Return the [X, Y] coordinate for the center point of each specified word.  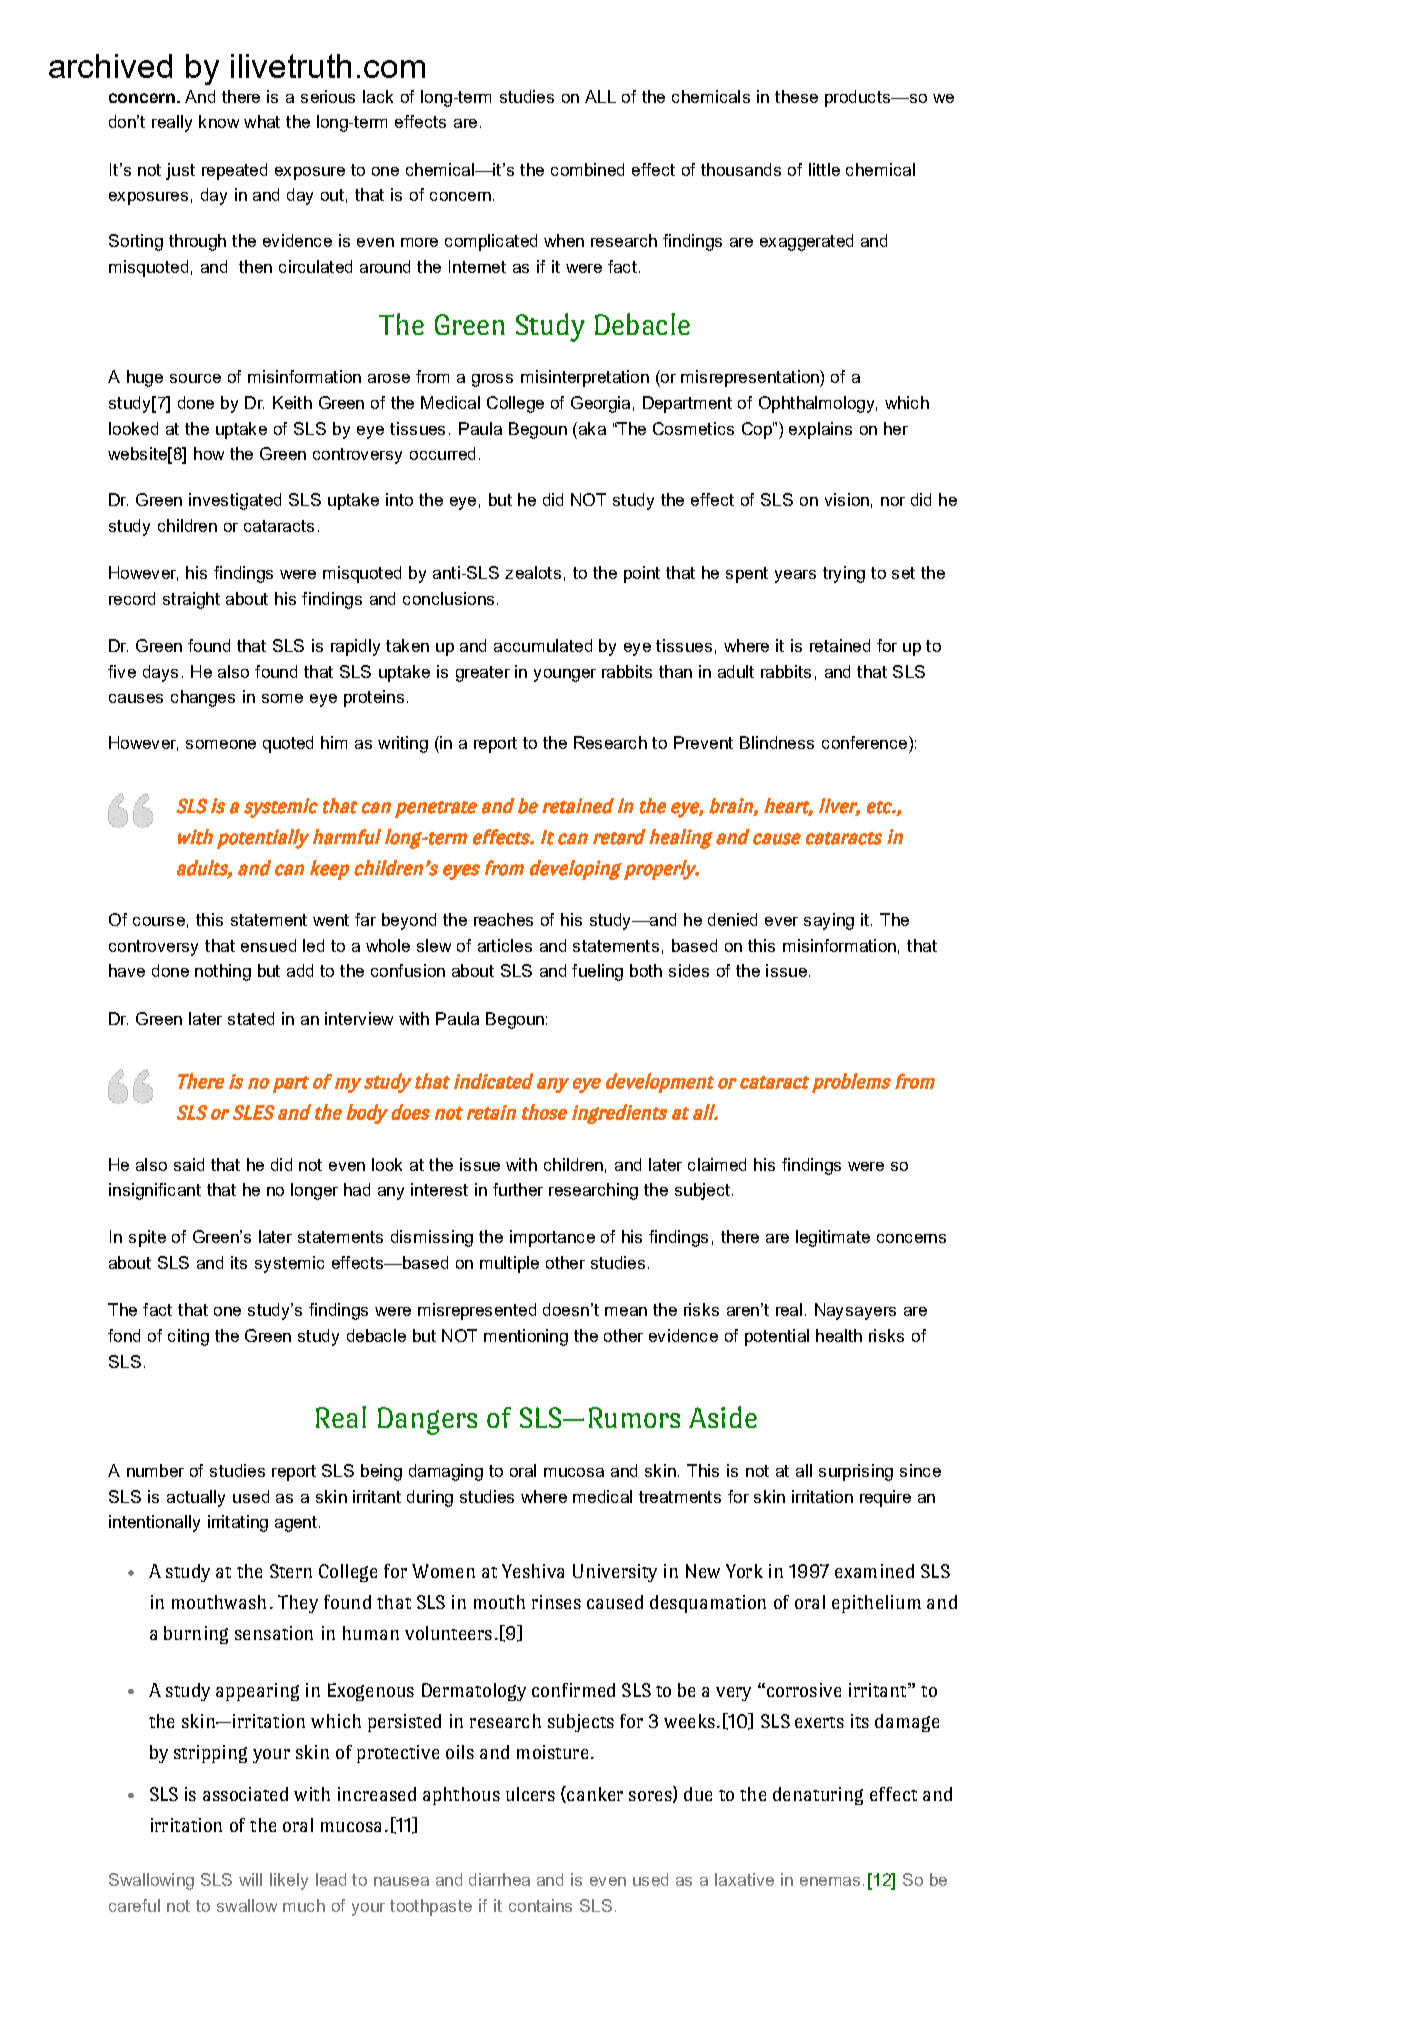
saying [829, 921]
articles [505, 945]
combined [587, 169]
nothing [223, 972]
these [796, 96]
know [219, 121]
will [250, 1879]
